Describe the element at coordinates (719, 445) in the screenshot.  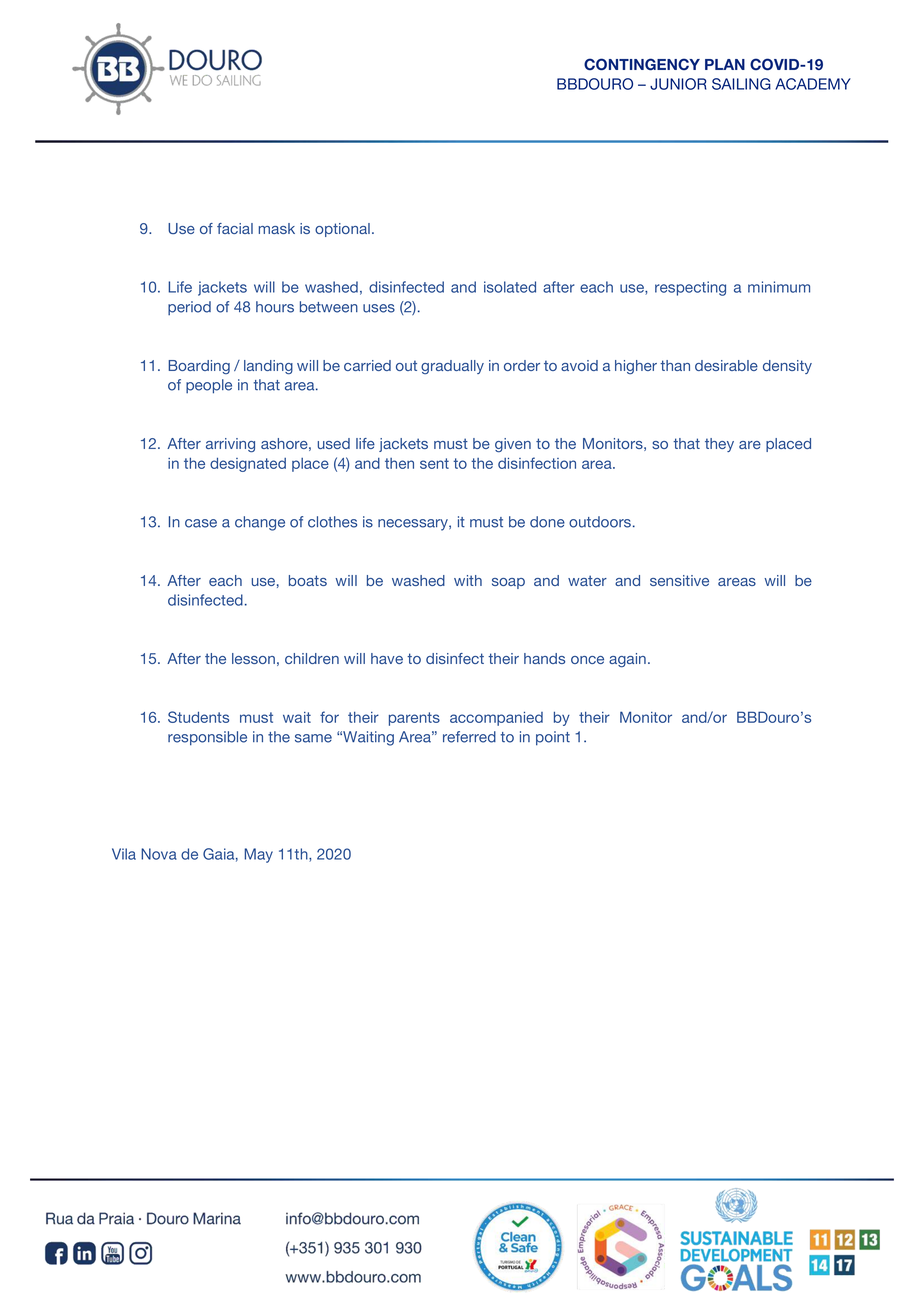
I see `they` at that location.
